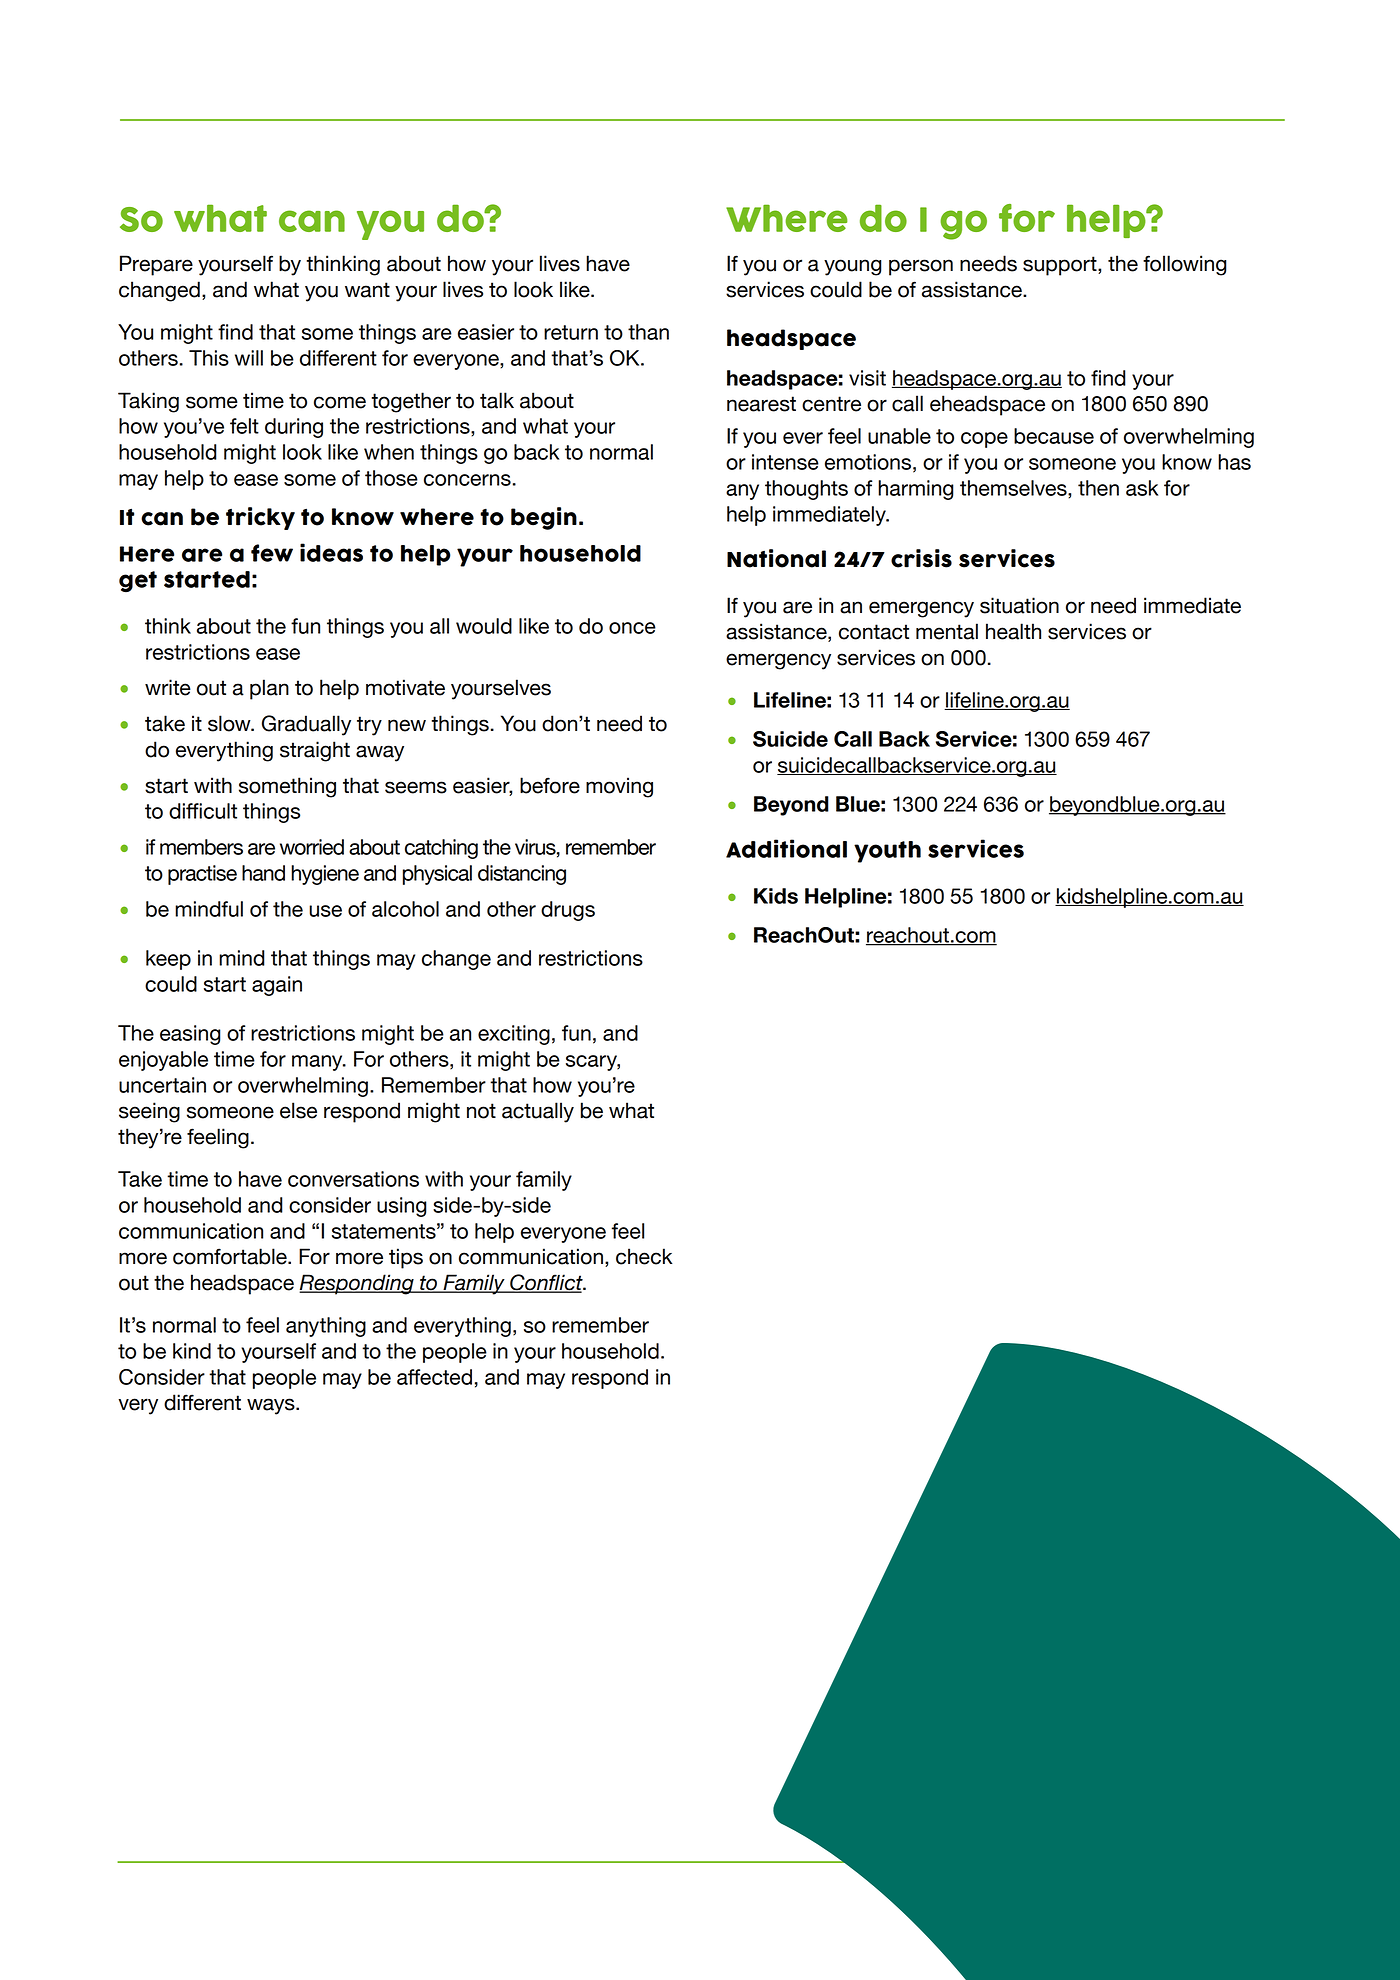 The image size is (1400, 1980). What do you see at coordinates (874, 632) in the image?
I see `contact` at bounding box center [874, 632].
